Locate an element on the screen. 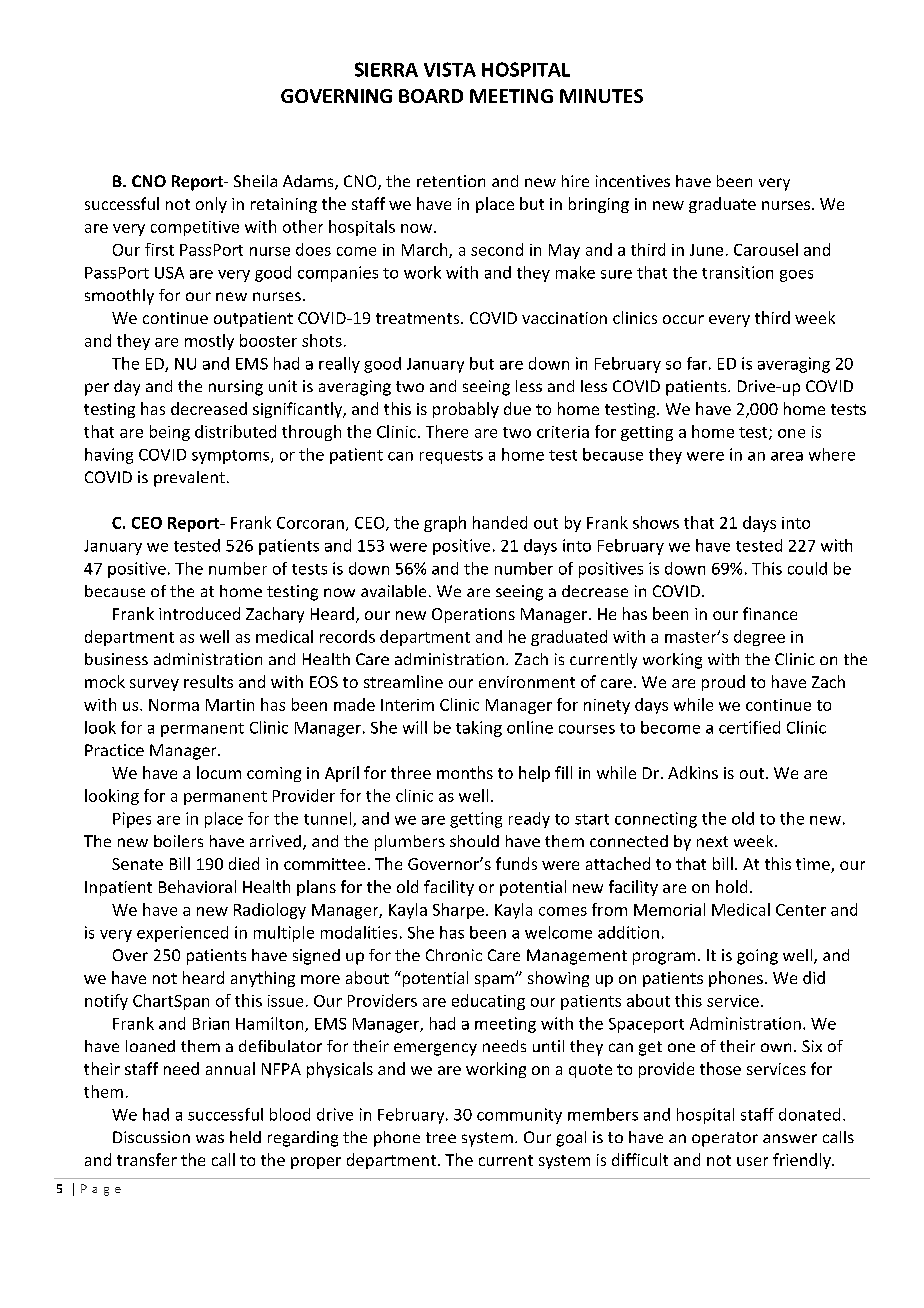 Image resolution: width=924 pixels, height=1308 pixels. only is located at coordinates (211, 205).
